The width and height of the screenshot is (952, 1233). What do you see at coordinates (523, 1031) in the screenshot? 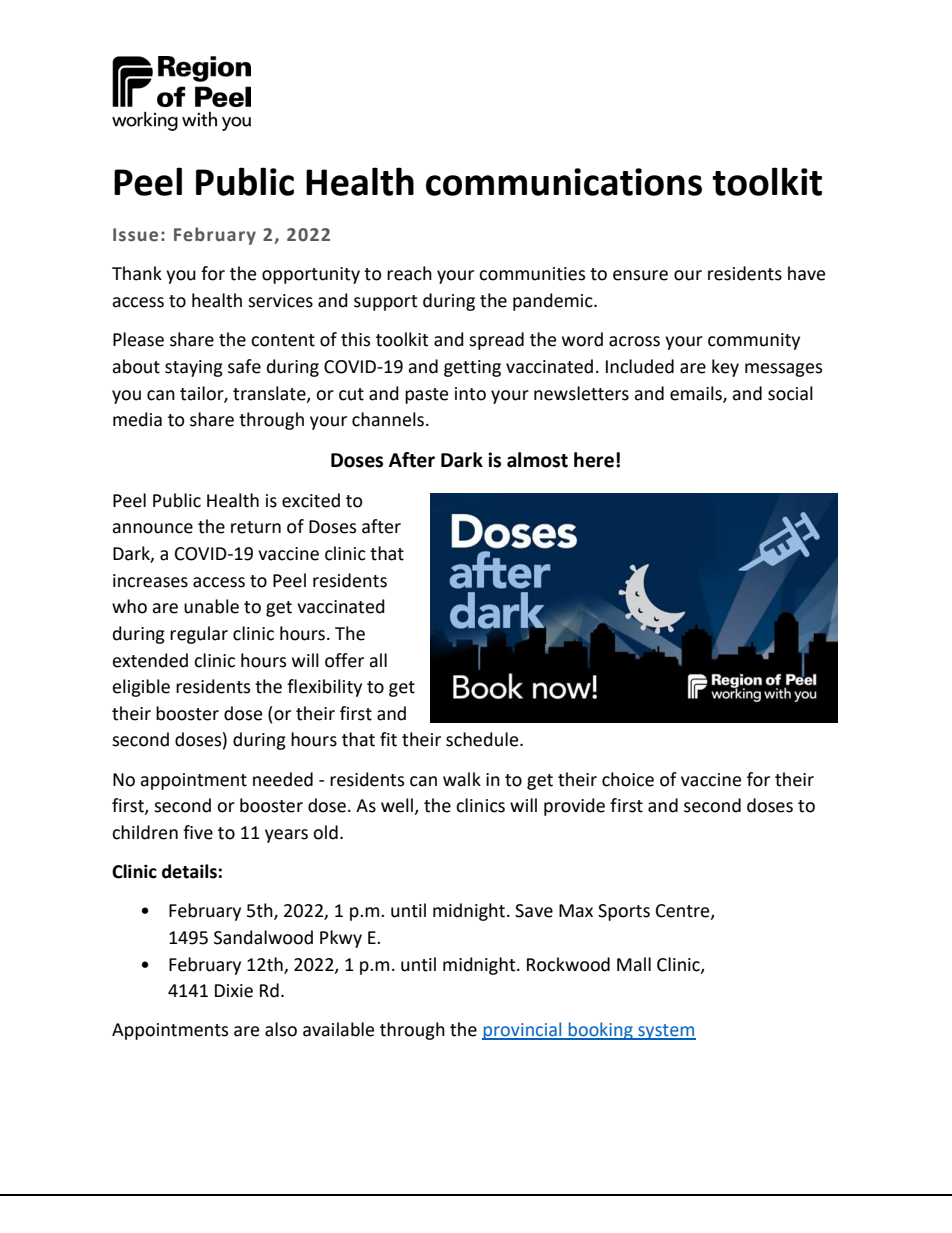
I see `provincial` at bounding box center [523, 1031].
